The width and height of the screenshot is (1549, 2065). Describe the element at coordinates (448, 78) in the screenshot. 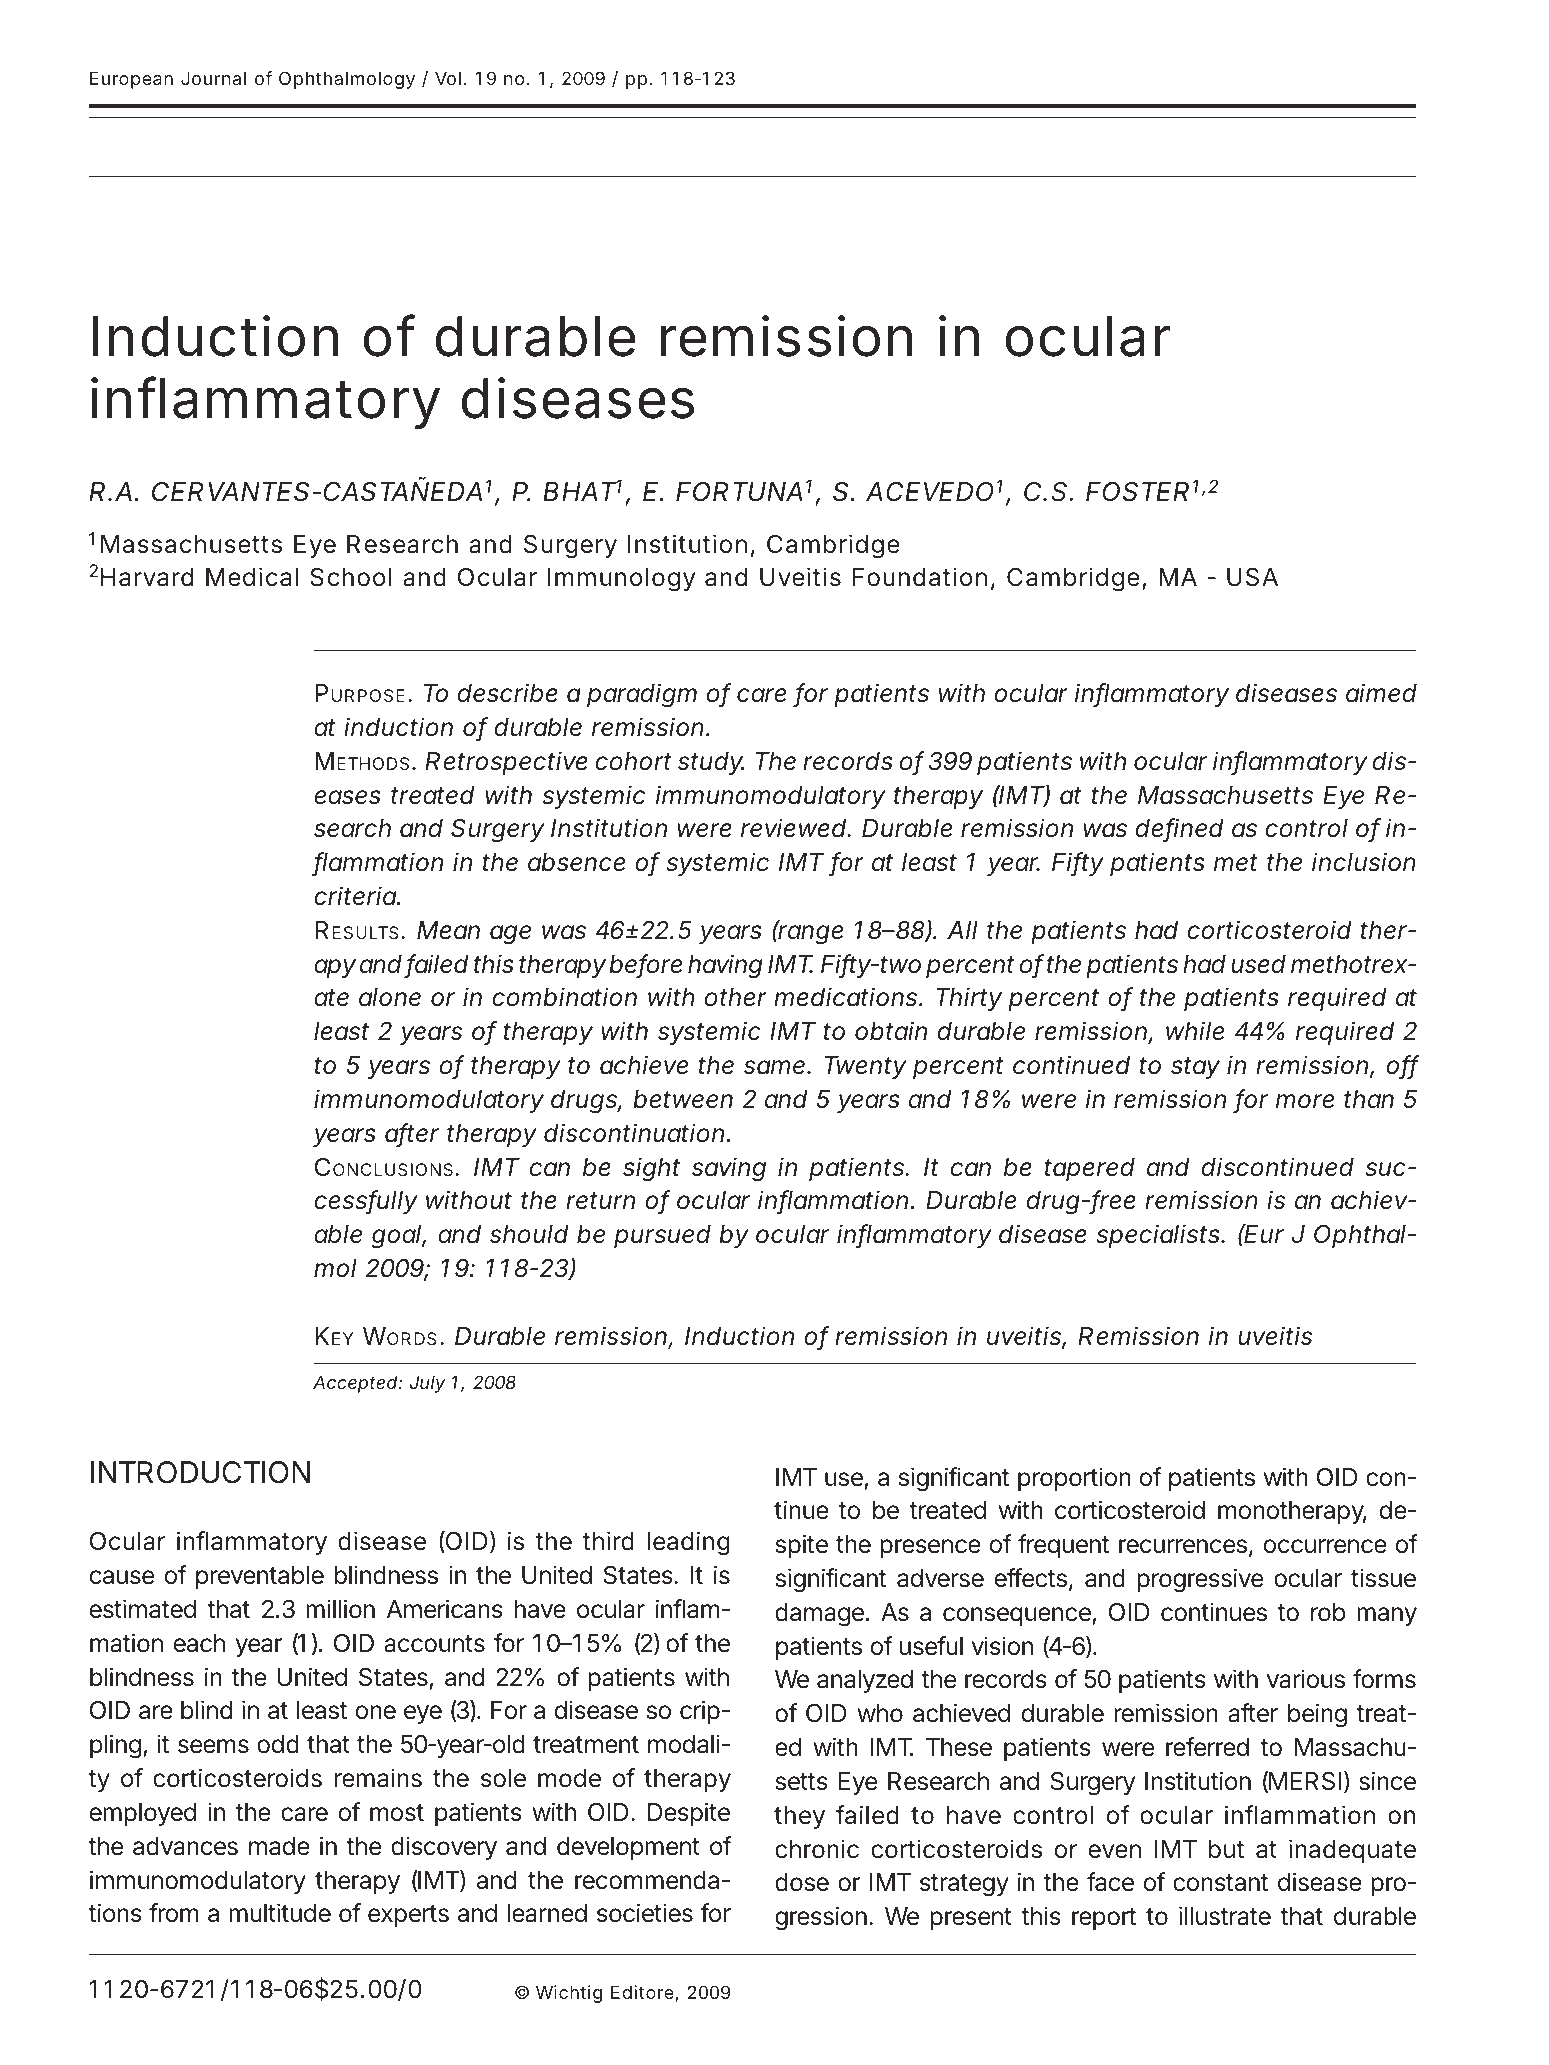

I see `Vol` at that location.
